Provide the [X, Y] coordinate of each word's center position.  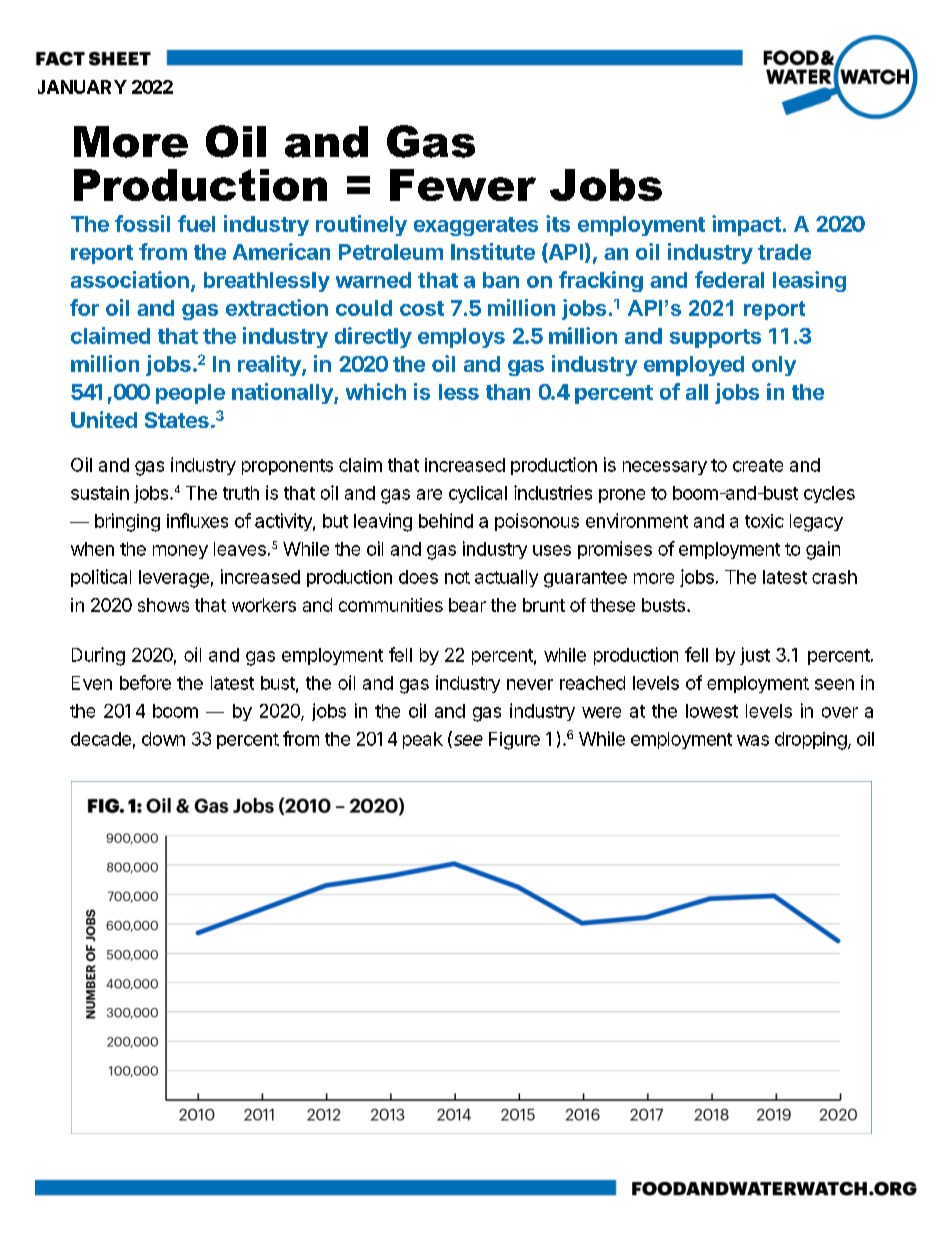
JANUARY [82, 87]
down [163, 739]
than [508, 392]
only [774, 366]
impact [746, 225]
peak [423, 740]
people [190, 394]
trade [784, 252]
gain [823, 550]
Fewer [463, 185]
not [457, 577]
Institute [493, 251]
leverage [174, 579]
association [130, 279]
